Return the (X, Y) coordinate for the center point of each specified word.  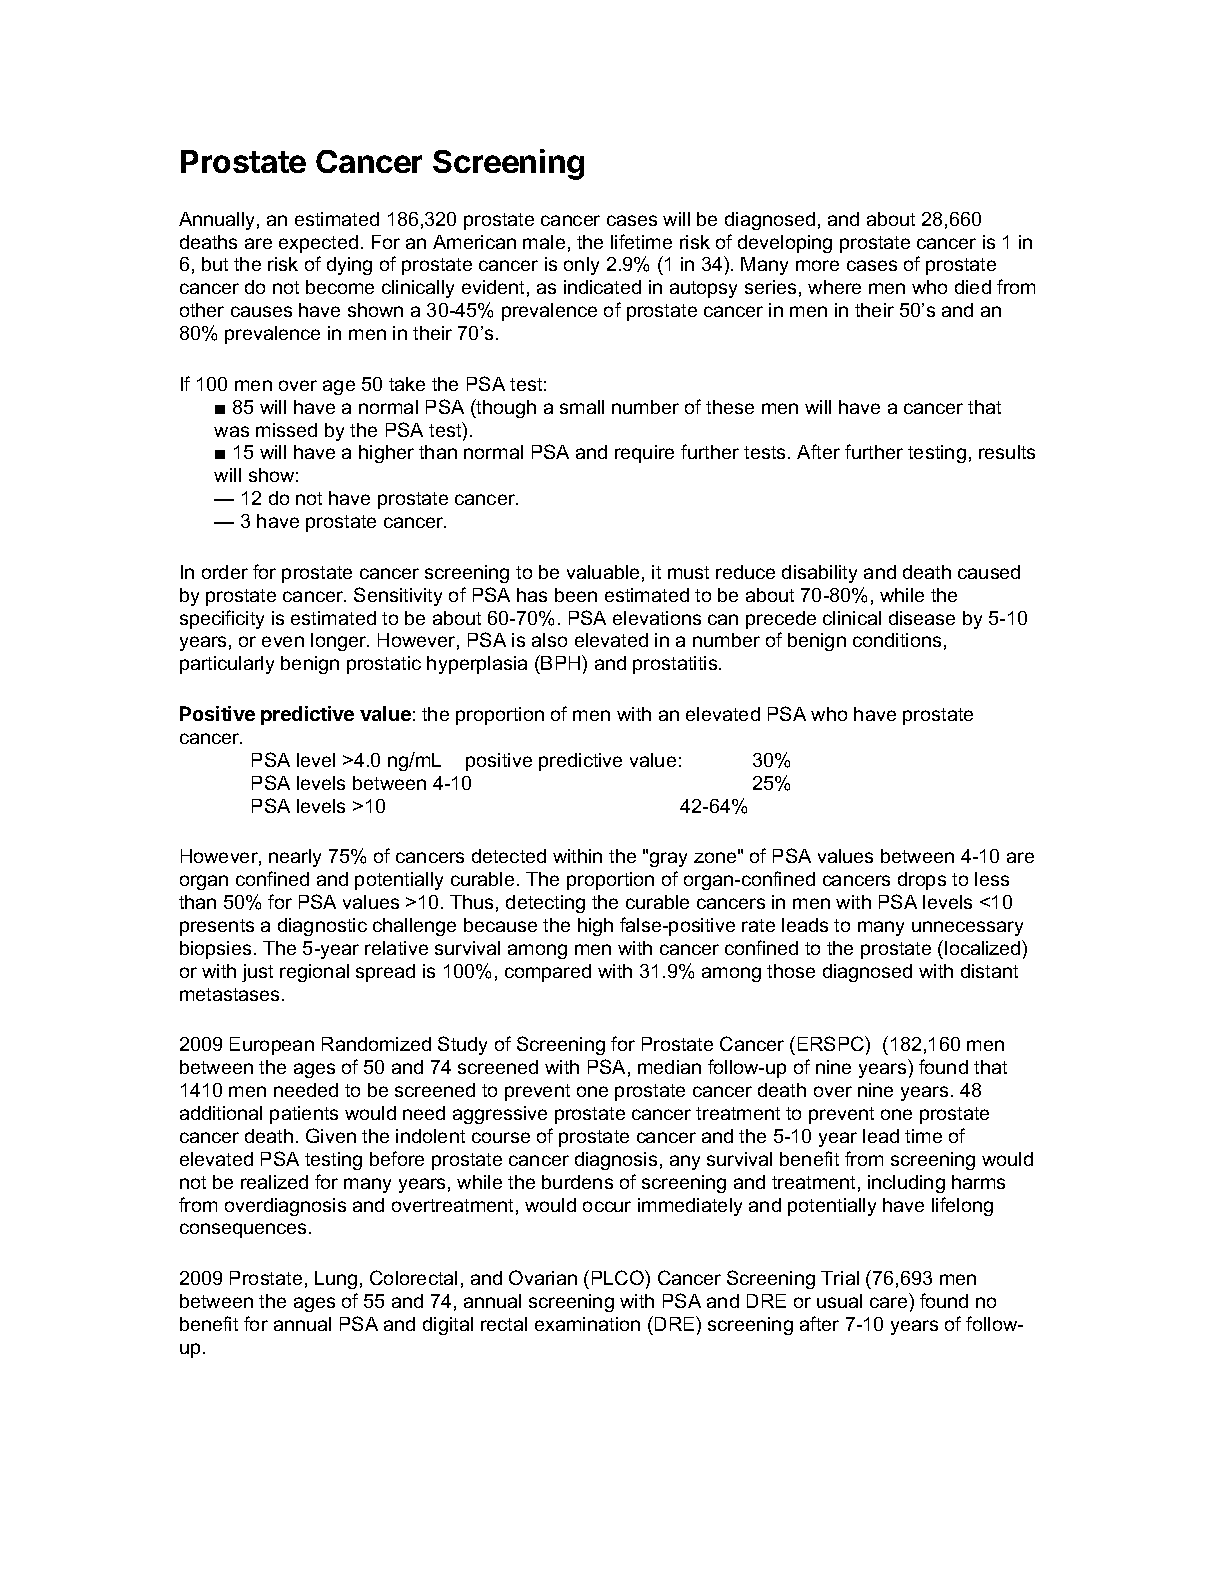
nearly (295, 858)
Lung (336, 1280)
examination (587, 1324)
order (225, 572)
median (669, 1067)
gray (668, 859)
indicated (602, 287)
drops (922, 881)
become (340, 287)
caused (989, 572)
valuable (603, 572)
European (272, 1046)
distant (989, 971)
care (888, 1302)
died (973, 287)
